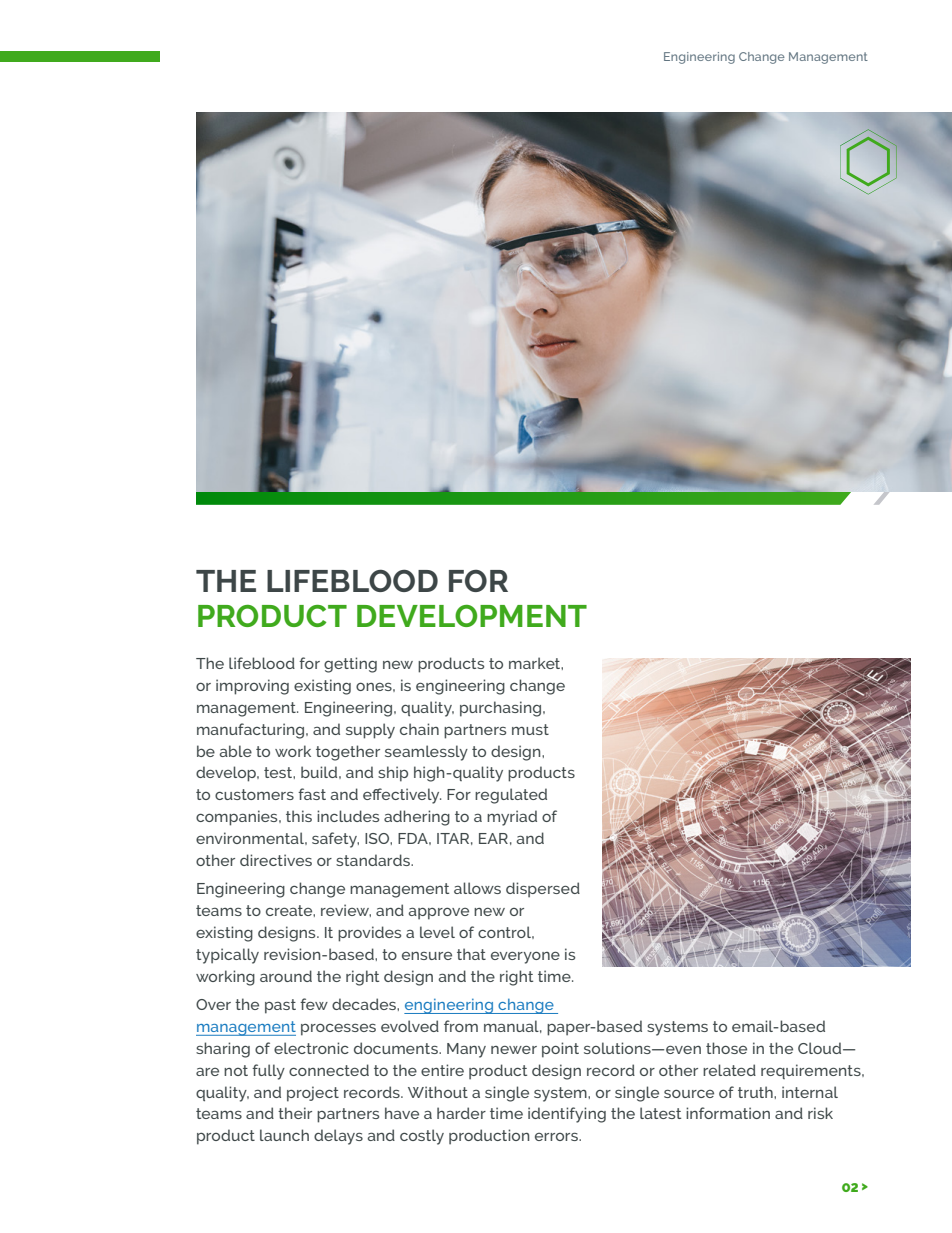 This screenshot has width=952, height=1233. What do you see at coordinates (726, 1048) in the screenshot?
I see `those` at bounding box center [726, 1048].
